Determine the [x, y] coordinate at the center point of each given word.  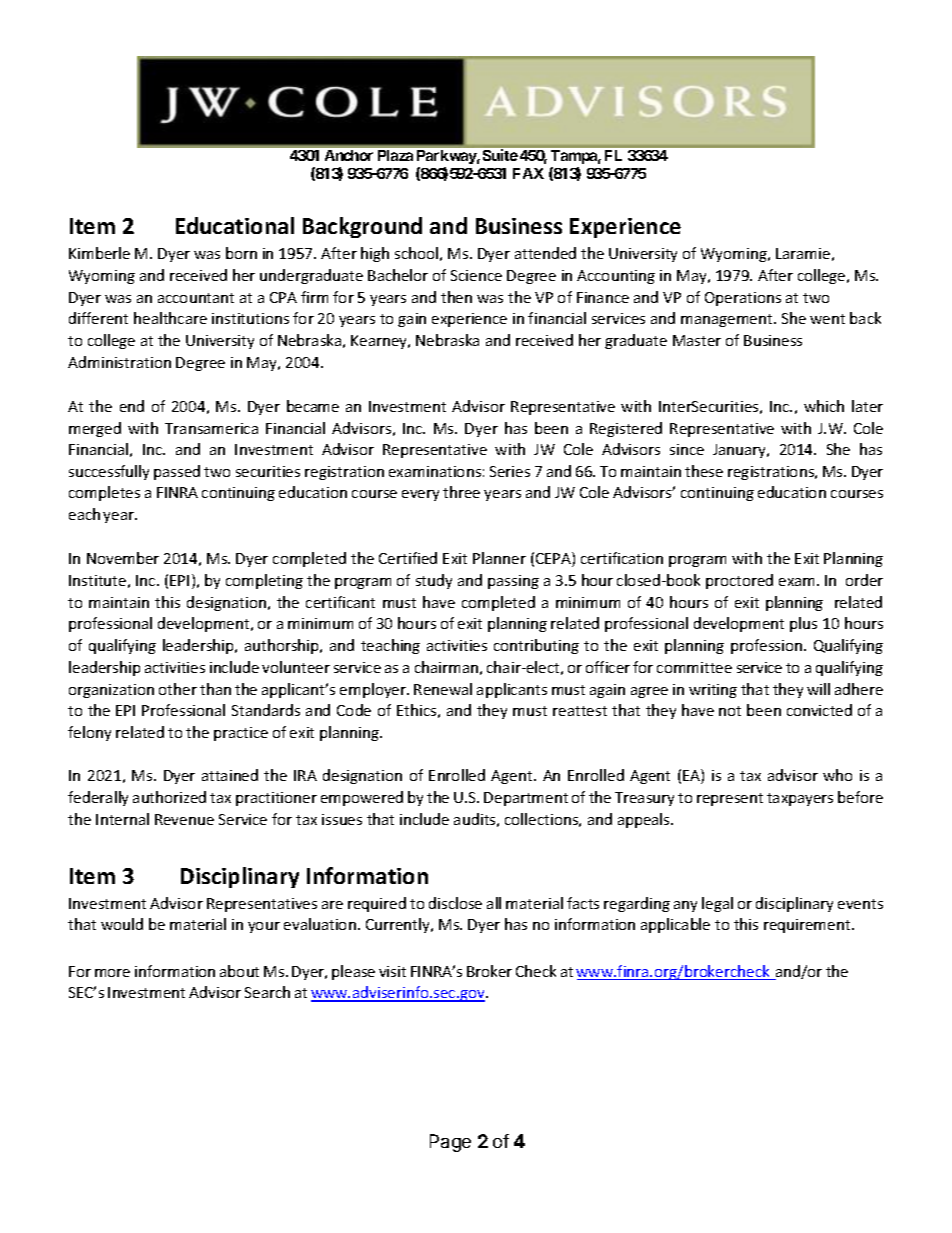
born [241, 253]
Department [526, 799]
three [461, 492]
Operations [743, 299]
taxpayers [800, 799]
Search [267, 992]
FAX [528, 173]
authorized [169, 797]
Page [450, 1143]
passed [177, 472]
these [704, 471]
